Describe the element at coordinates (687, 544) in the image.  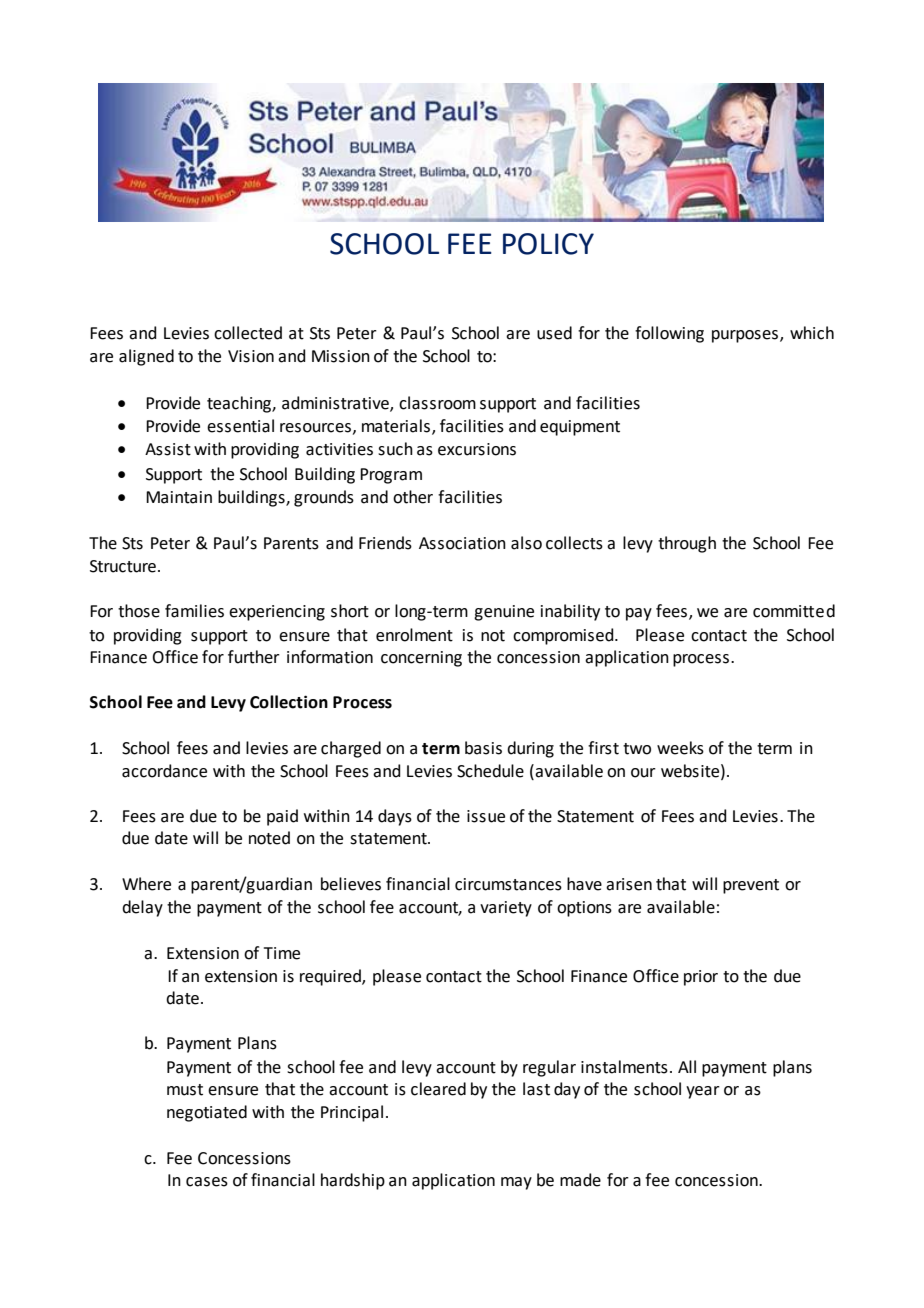
I see `through` at that location.
